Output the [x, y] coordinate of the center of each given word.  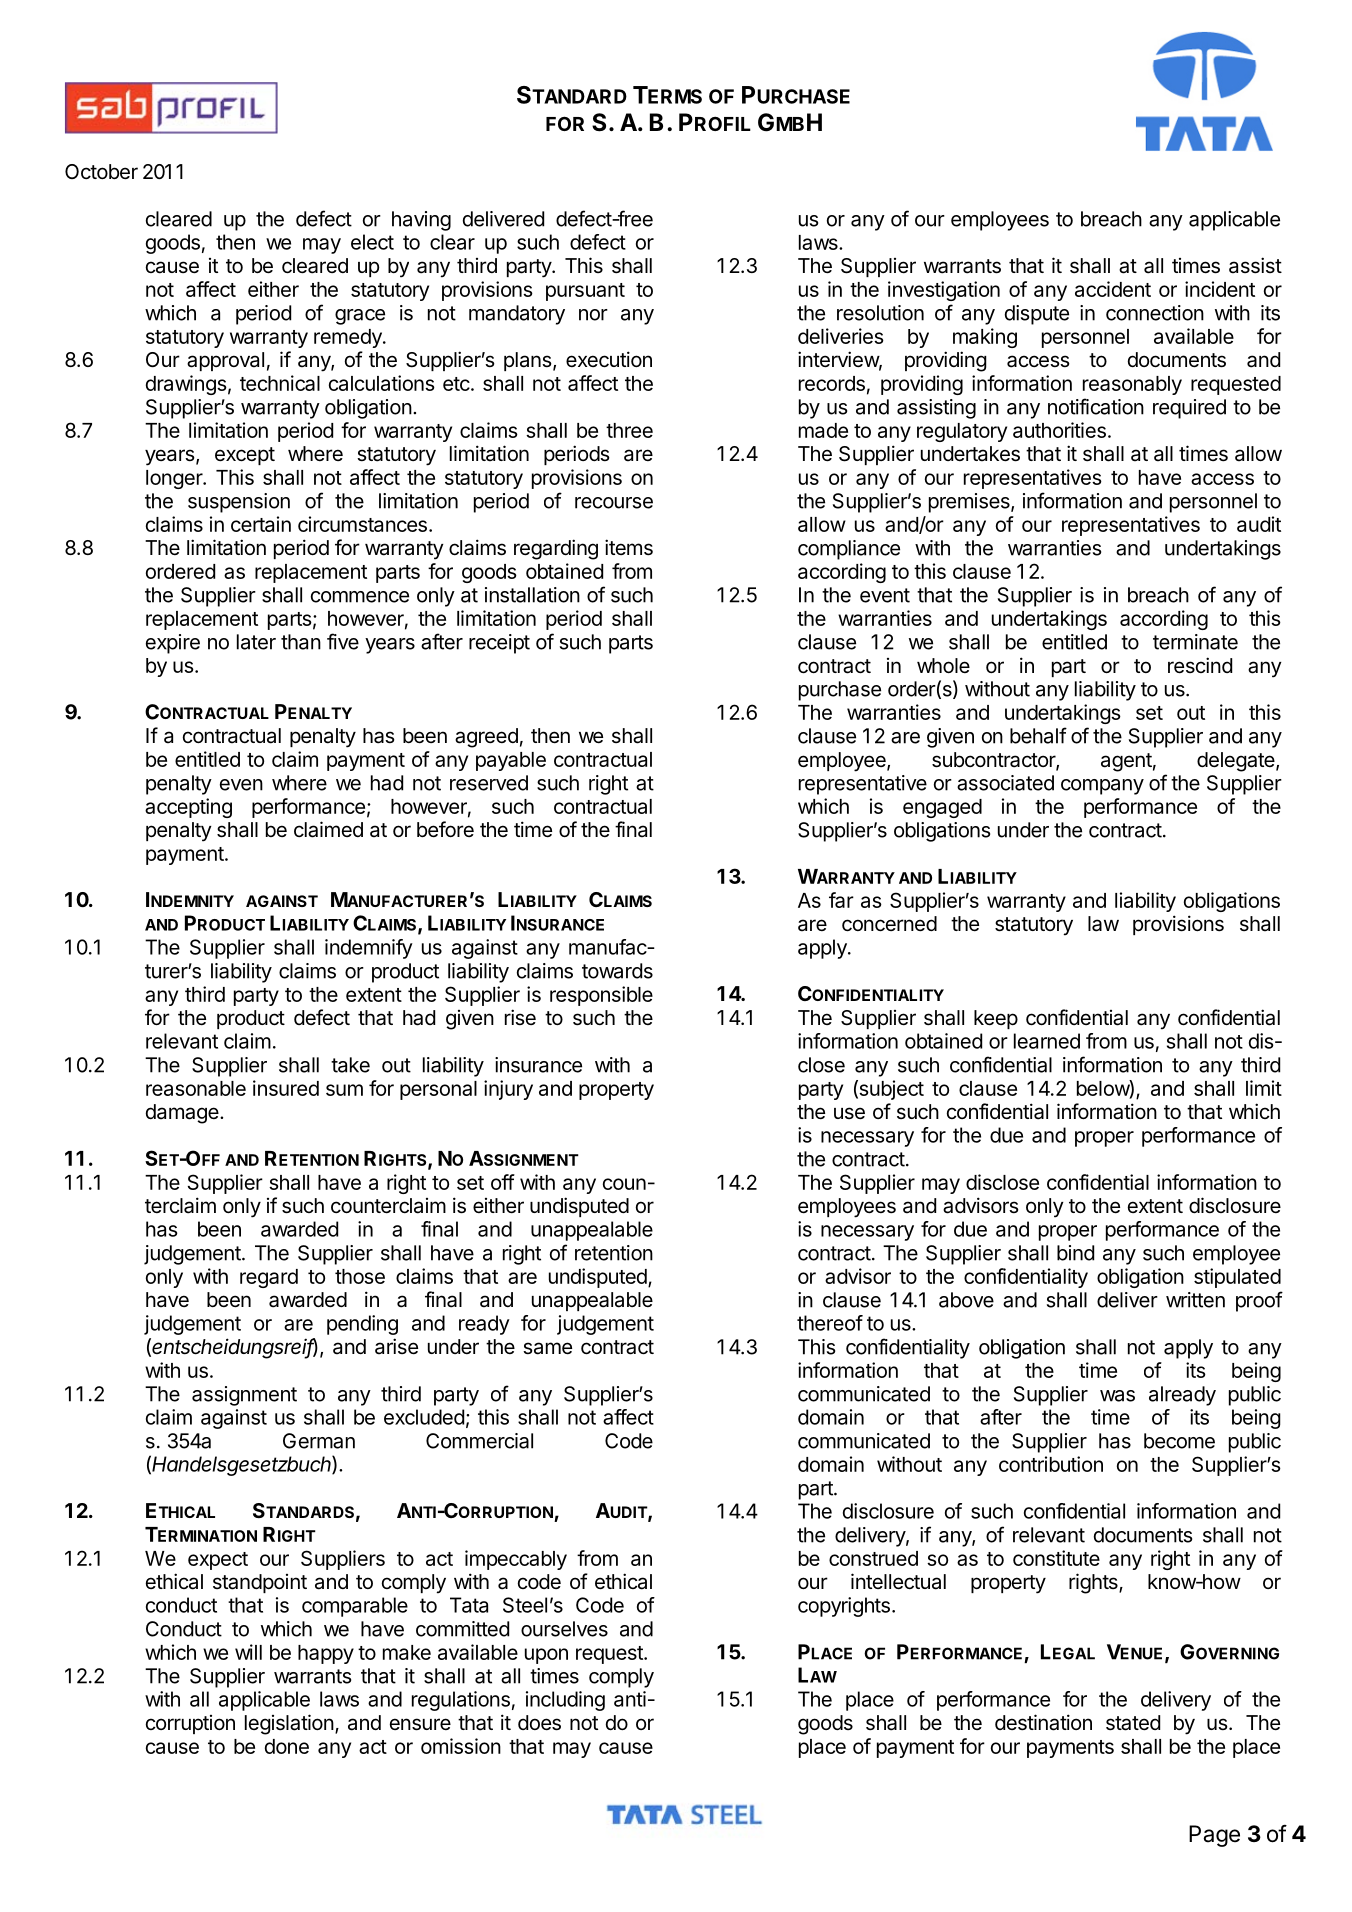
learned [1047, 1041]
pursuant [585, 292]
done [287, 1746]
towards [617, 971]
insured [286, 1088]
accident [1113, 289]
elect [372, 242]
